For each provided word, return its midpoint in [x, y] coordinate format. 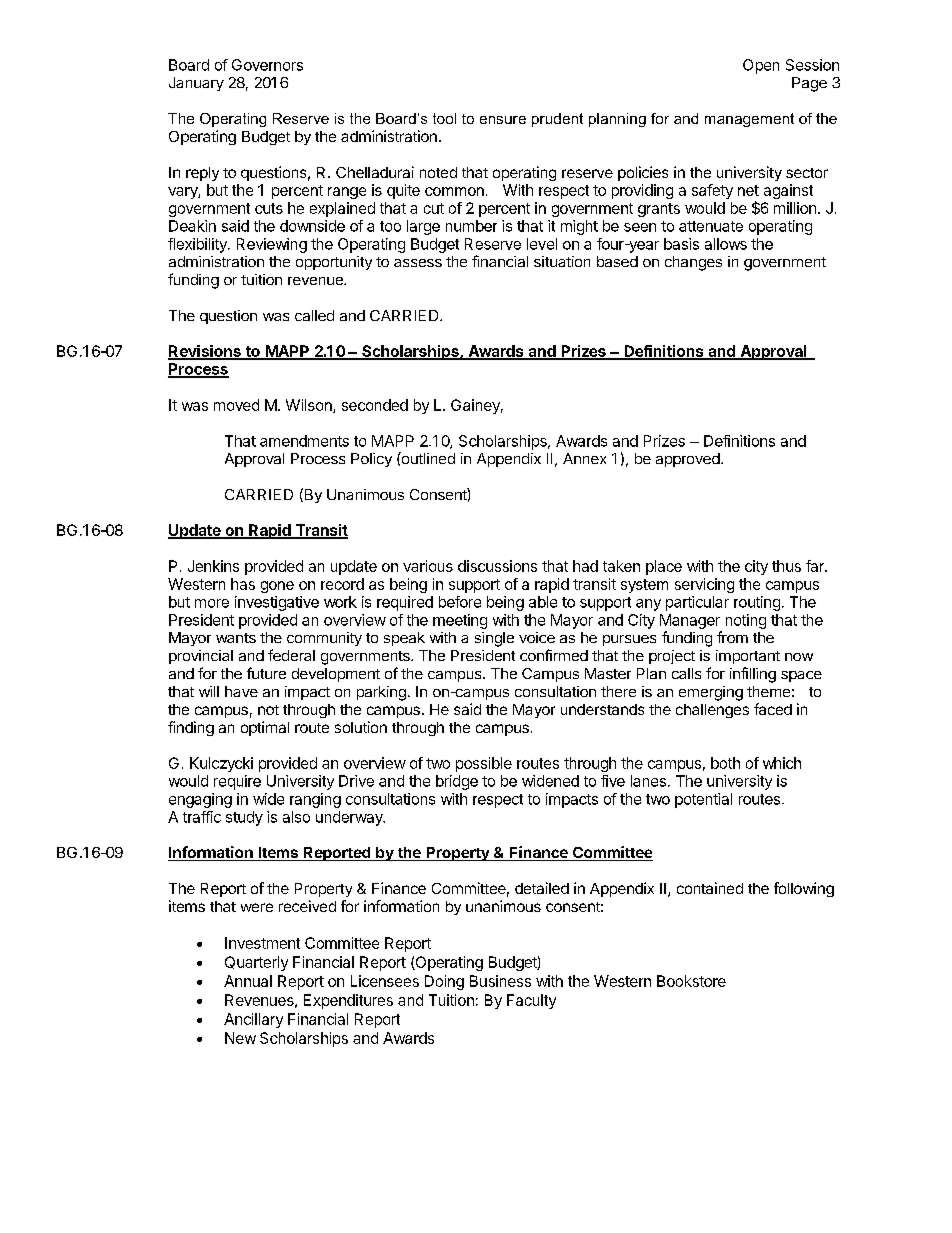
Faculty [531, 1001]
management [749, 120]
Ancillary [253, 1020]
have [241, 691]
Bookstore [691, 981]
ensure [503, 120]
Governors [267, 65]
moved [236, 405]
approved [688, 460]
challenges [712, 711]
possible [484, 764]
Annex [584, 458]
